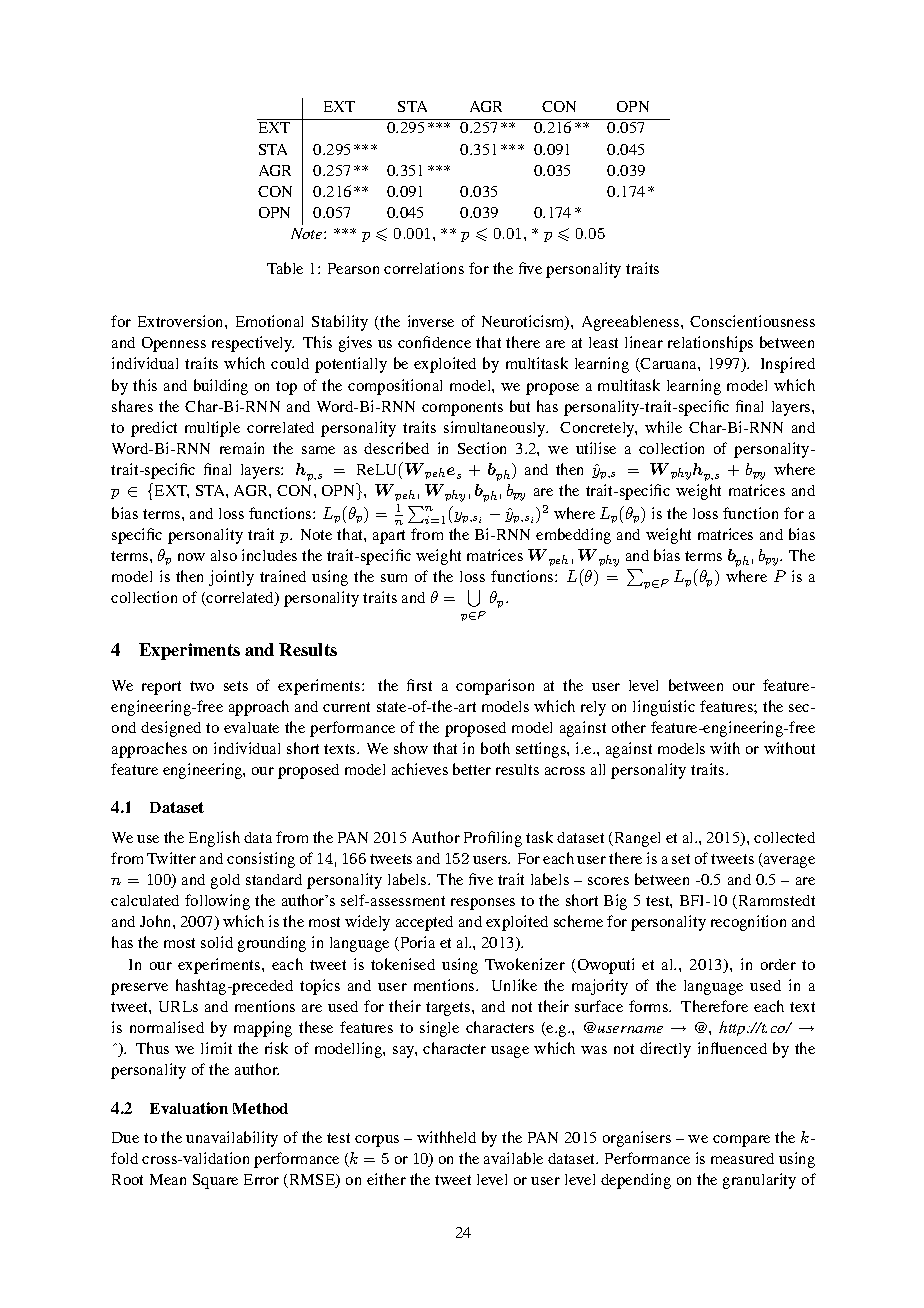 The width and height of the document is (924, 1308). Describe the element at coordinates (752, 321) in the document. I see `Conscientiousness` at that location.
